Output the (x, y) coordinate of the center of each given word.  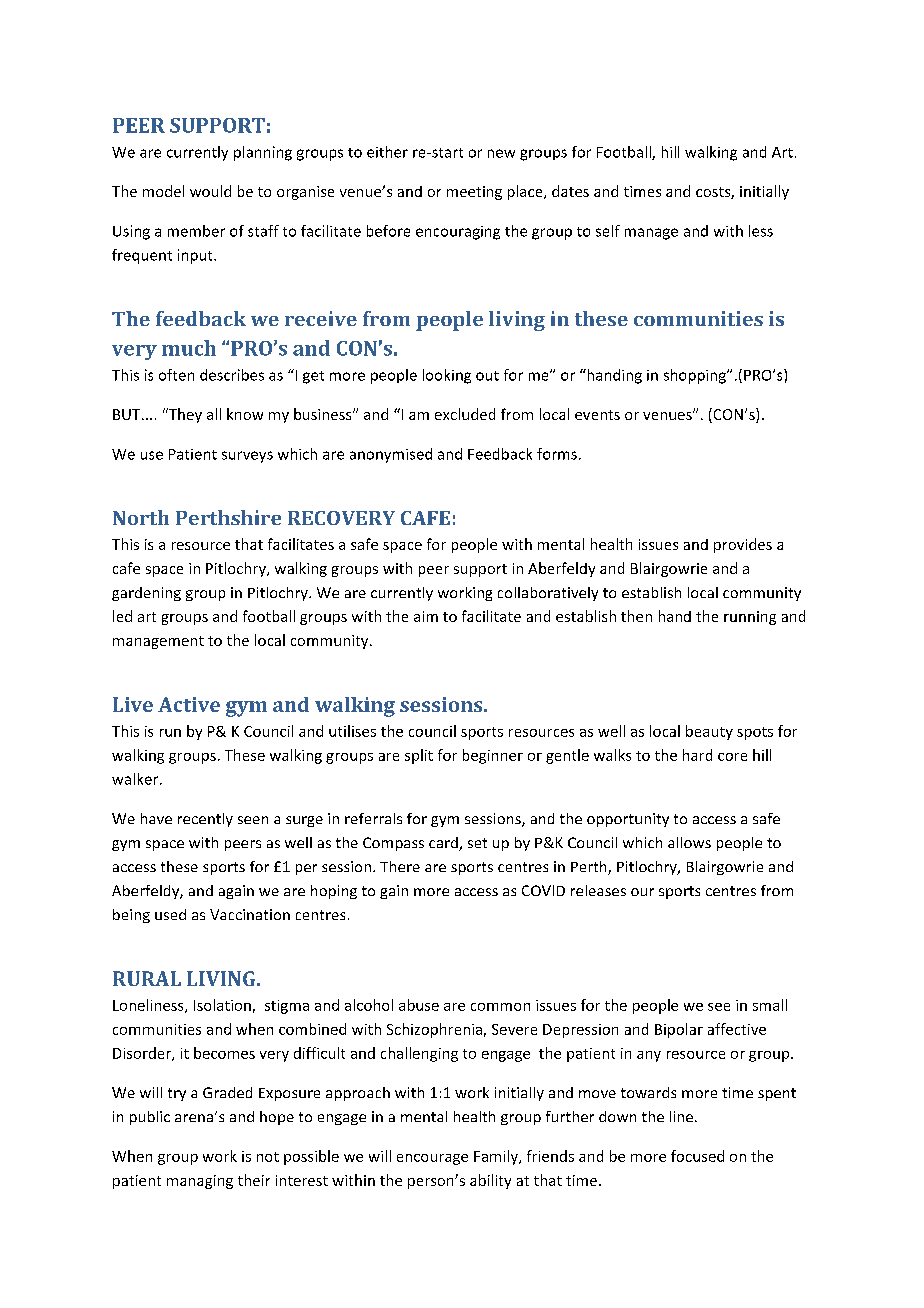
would (210, 191)
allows (689, 842)
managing (200, 1182)
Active (189, 704)
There (400, 866)
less (761, 231)
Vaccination (250, 914)
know (245, 414)
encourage (432, 1159)
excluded (465, 414)
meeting (474, 193)
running (750, 618)
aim (426, 616)
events (597, 415)
